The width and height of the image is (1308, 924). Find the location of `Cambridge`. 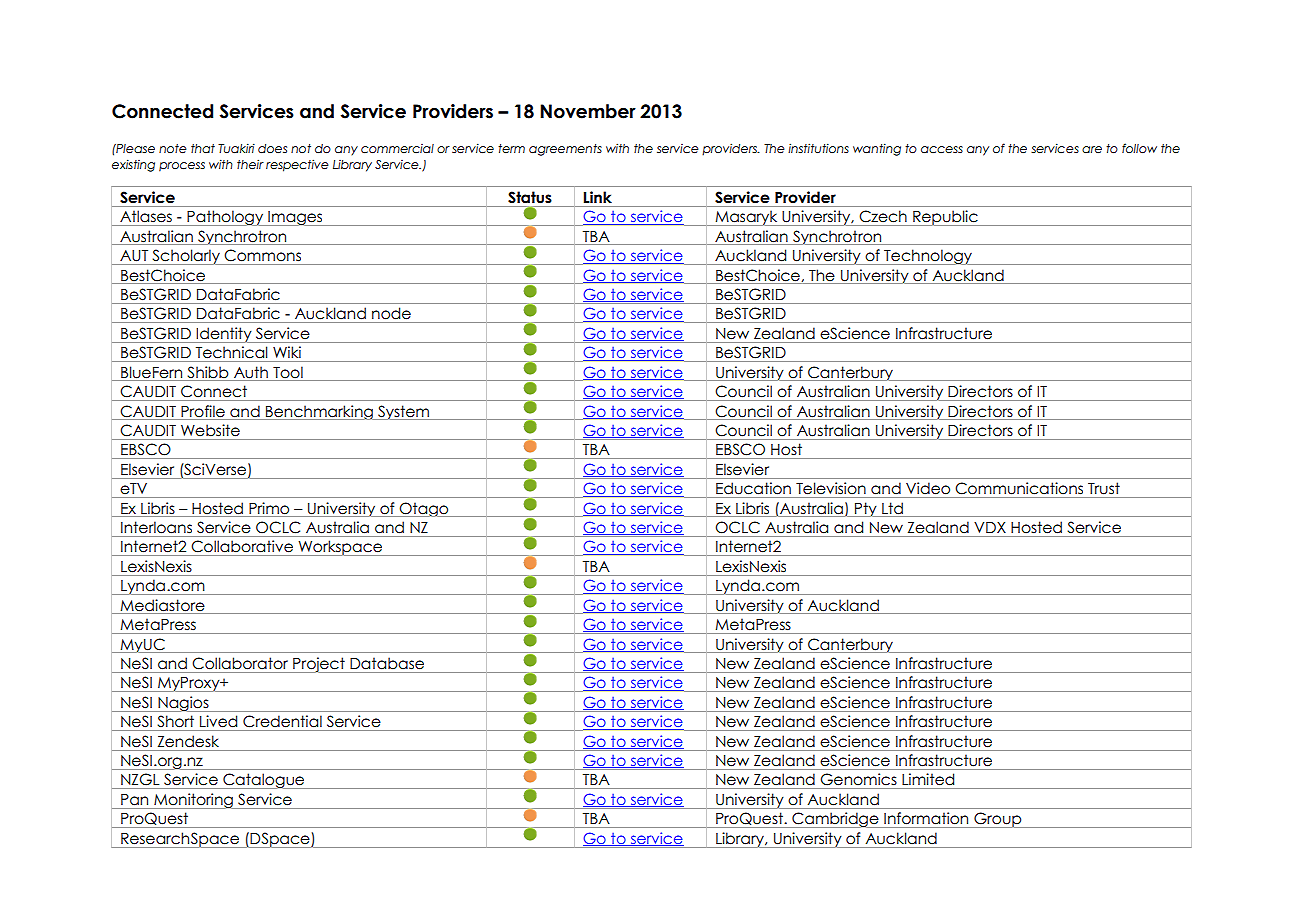

Cambridge is located at coordinates (835, 820).
